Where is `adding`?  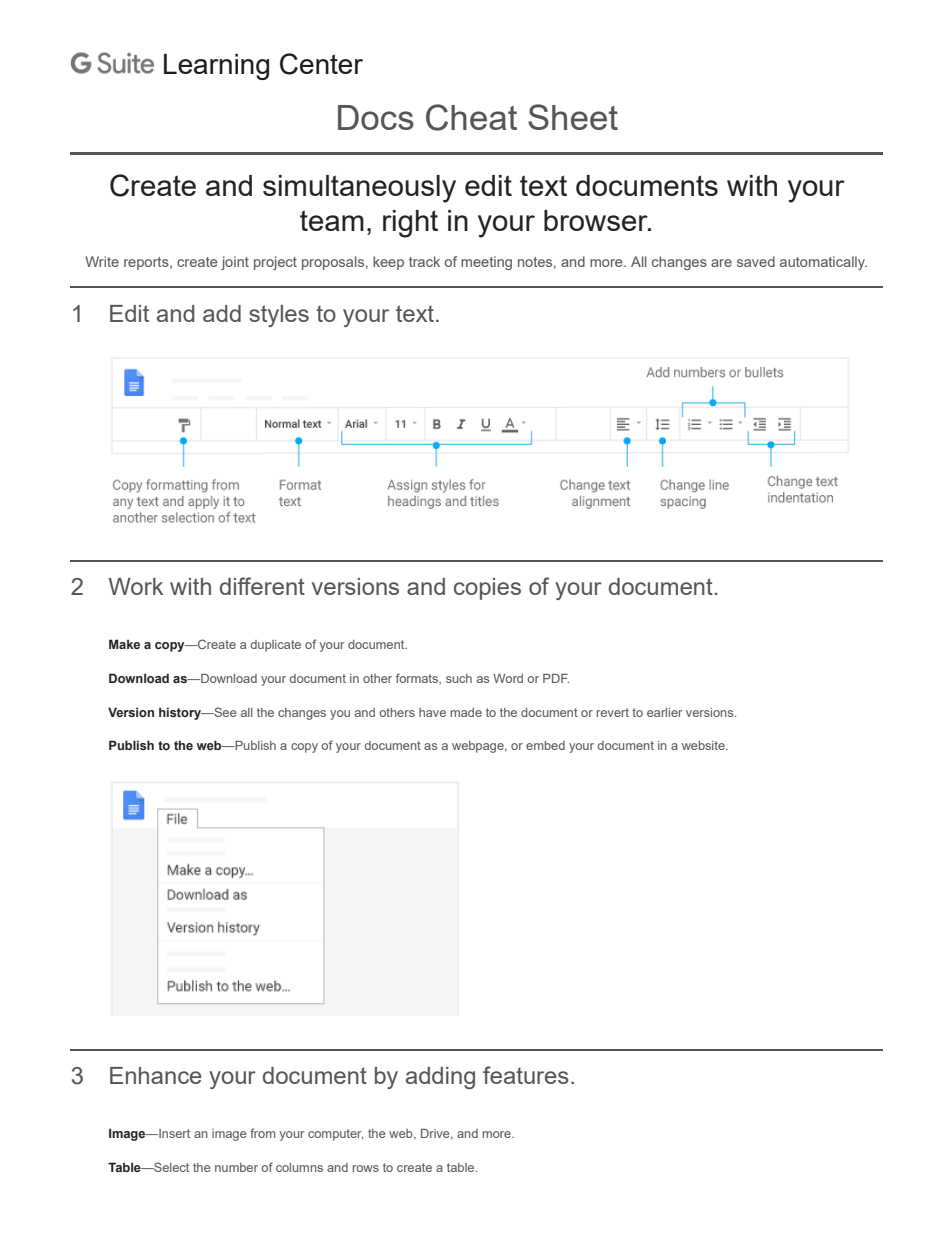
adding is located at coordinates (440, 1078).
